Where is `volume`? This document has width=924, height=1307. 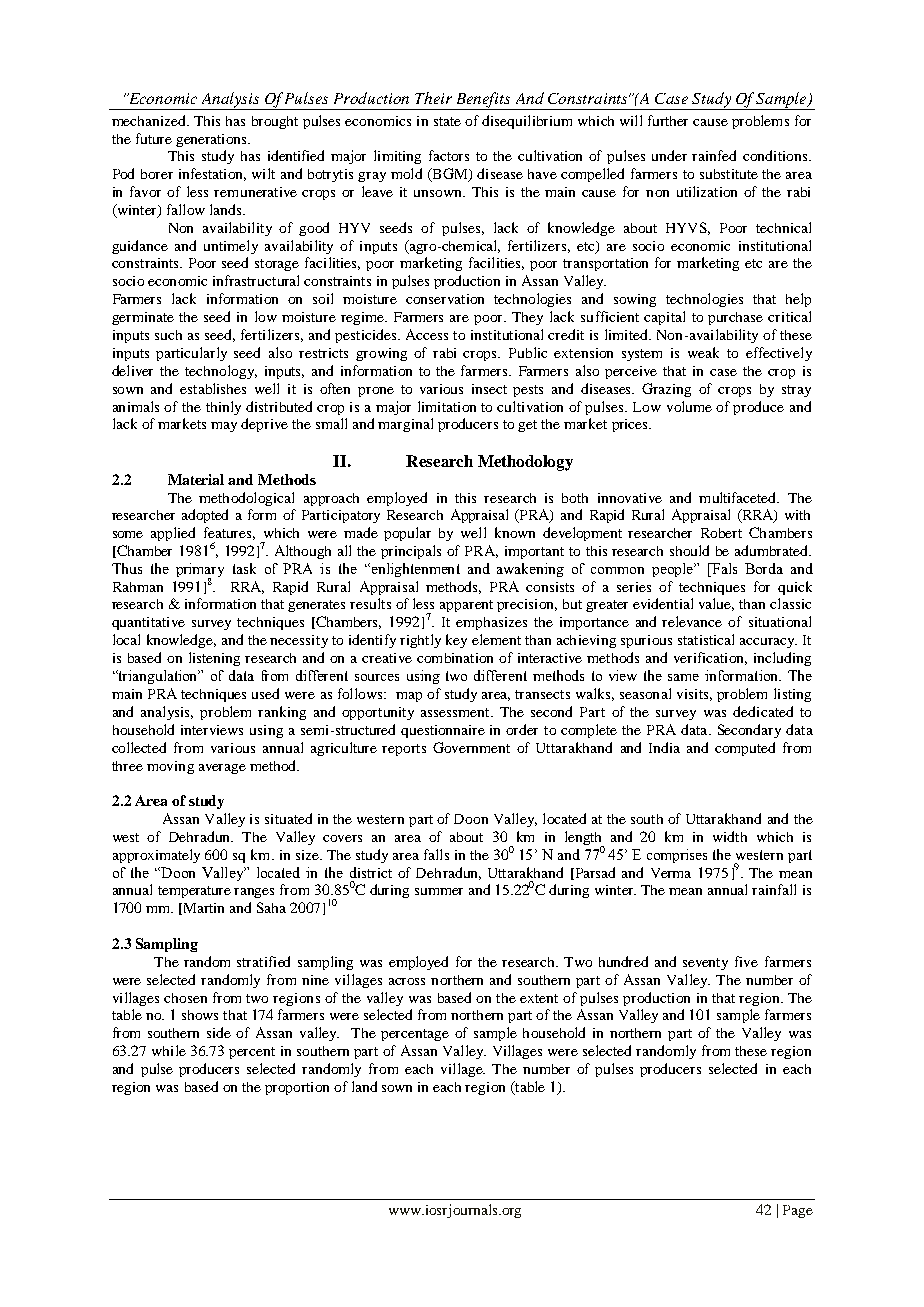 volume is located at coordinates (689, 406).
